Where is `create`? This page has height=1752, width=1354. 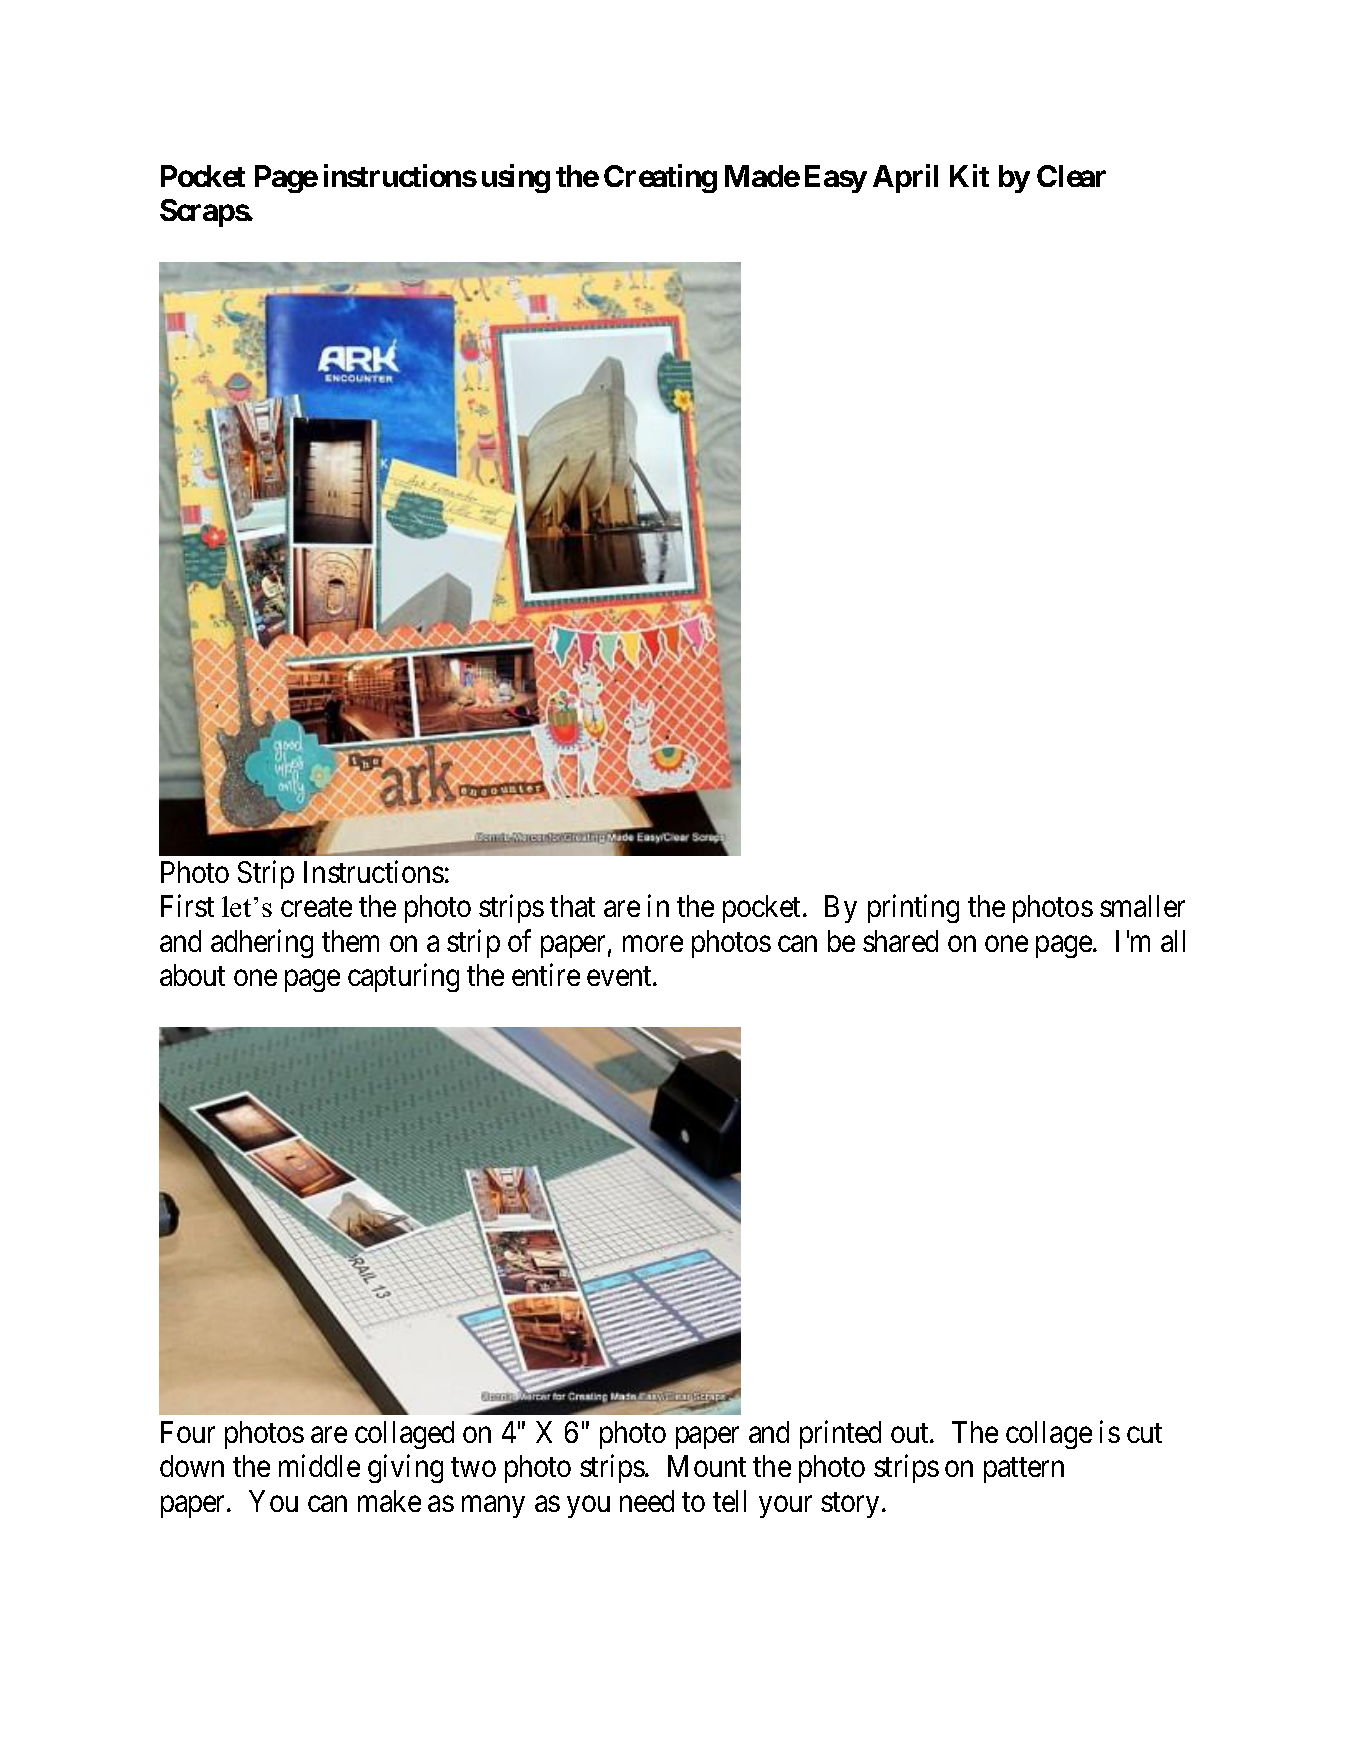
create is located at coordinates (316, 907).
